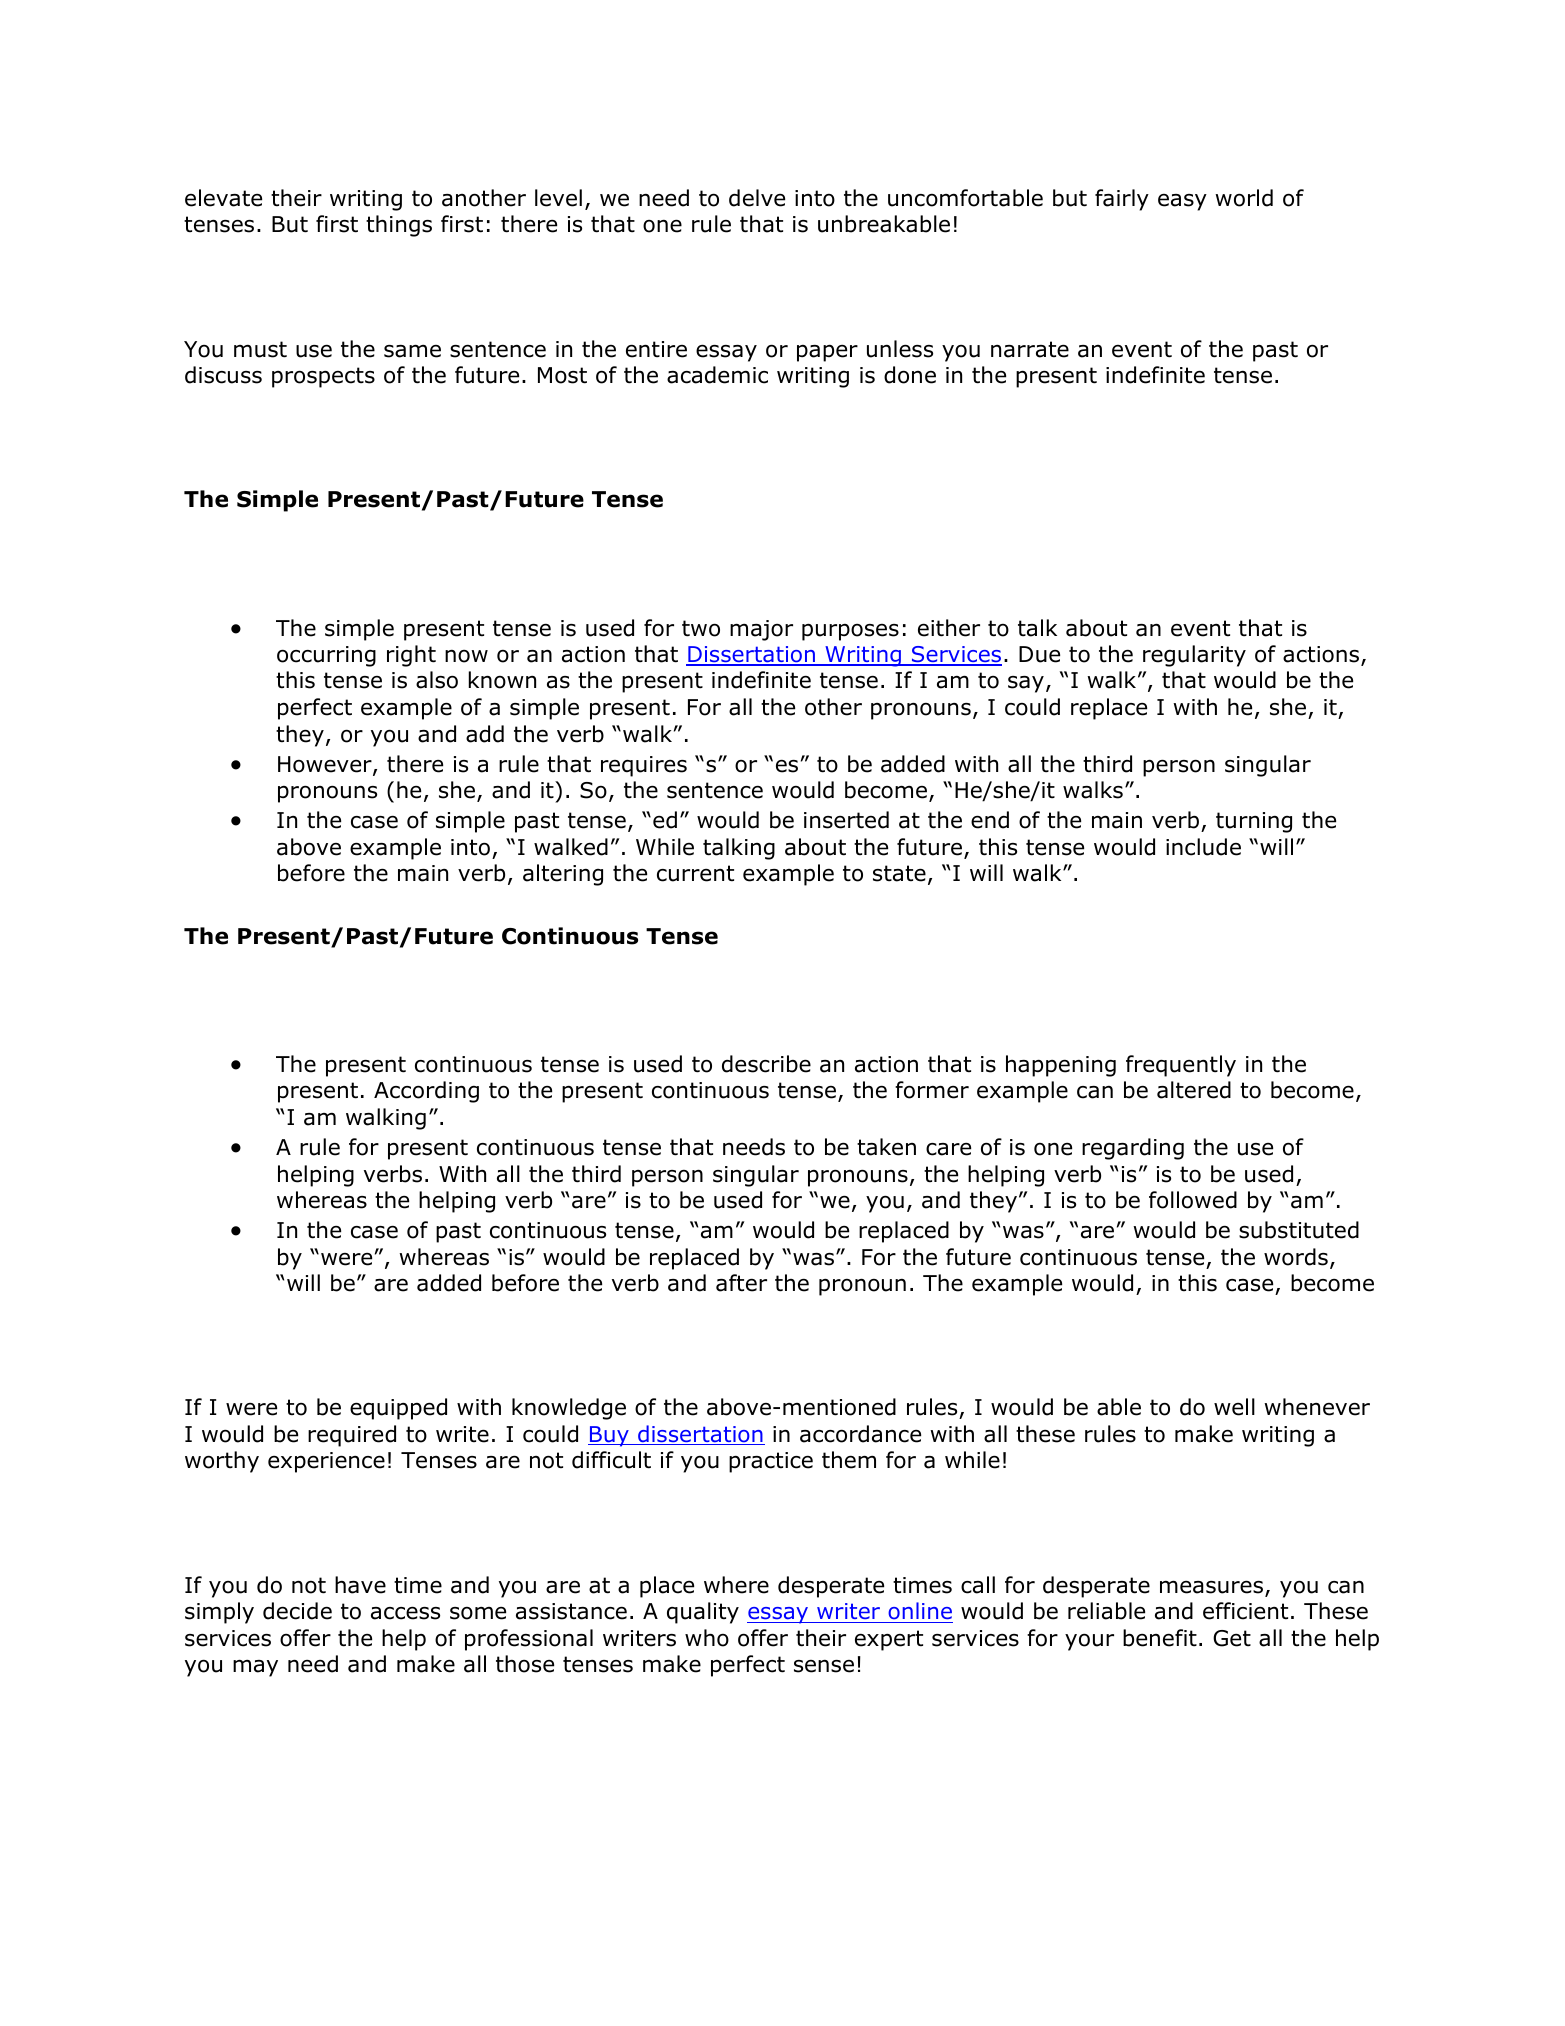 This image has height=2026, width=1565. What do you see at coordinates (1160, 1638) in the image?
I see `benefit` at bounding box center [1160, 1638].
